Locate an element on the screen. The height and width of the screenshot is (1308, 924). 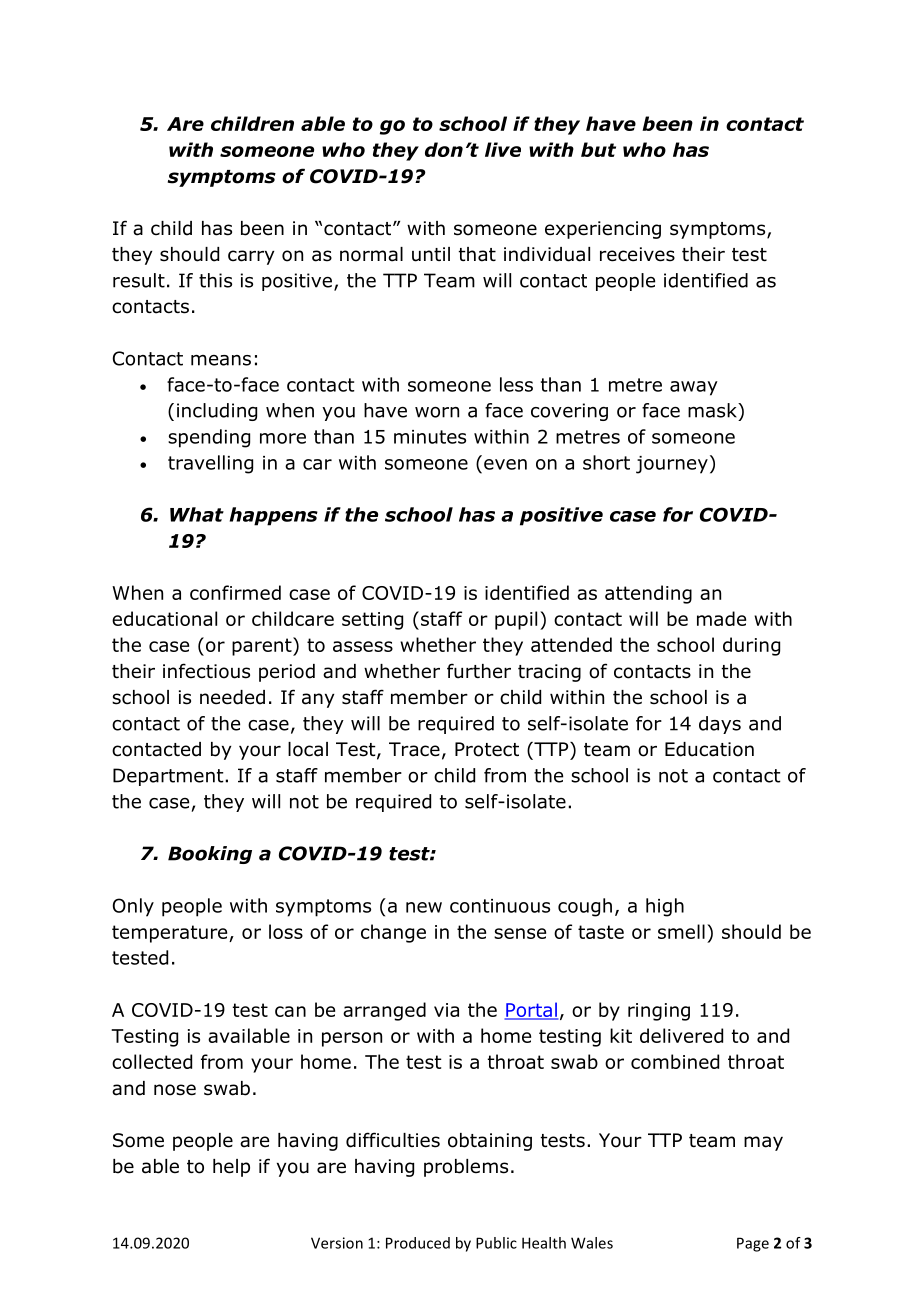
journey is located at coordinates (672, 465).
